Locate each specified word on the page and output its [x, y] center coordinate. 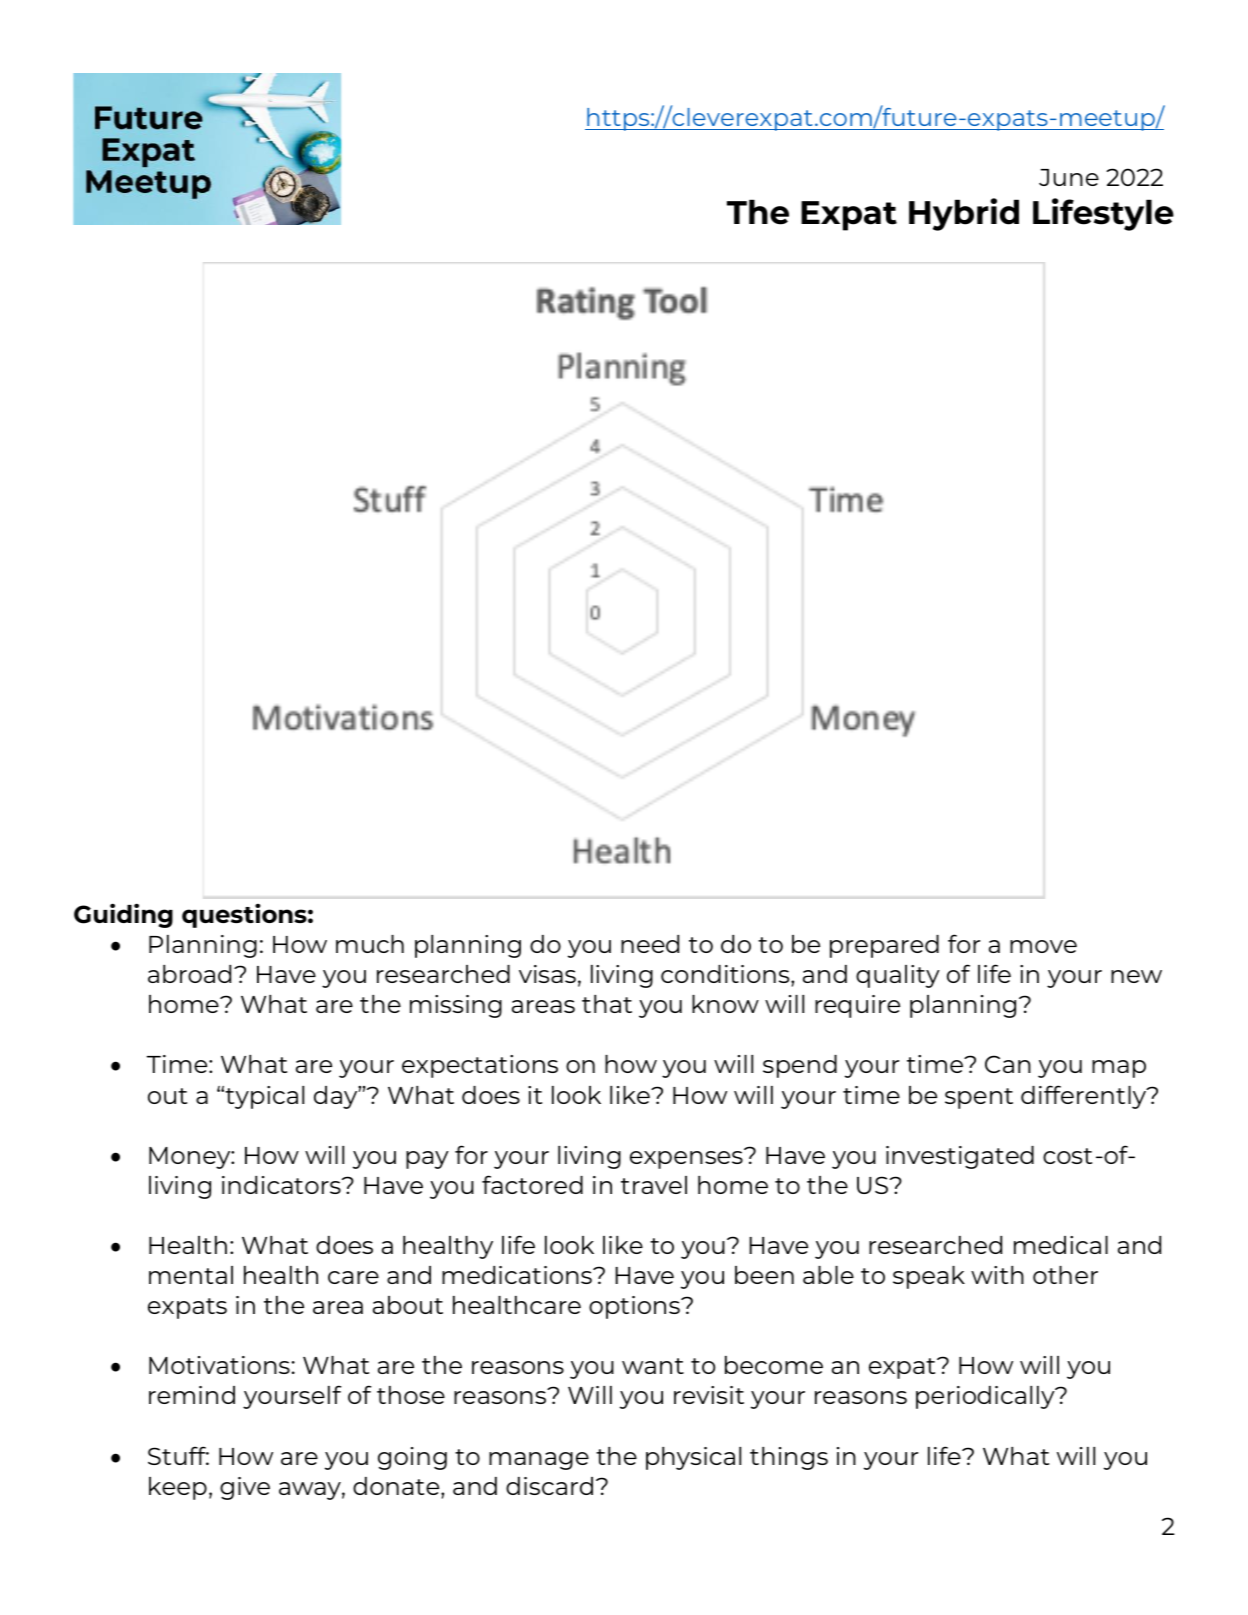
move [1043, 946]
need [650, 944]
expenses [687, 1159]
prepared [884, 946]
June [1069, 177]
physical [693, 1458]
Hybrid [964, 214]
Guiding [123, 915]
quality [898, 976]
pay [427, 1160]
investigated [960, 1157]
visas [547, 974]
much [370, 944]
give [245, 1488]
